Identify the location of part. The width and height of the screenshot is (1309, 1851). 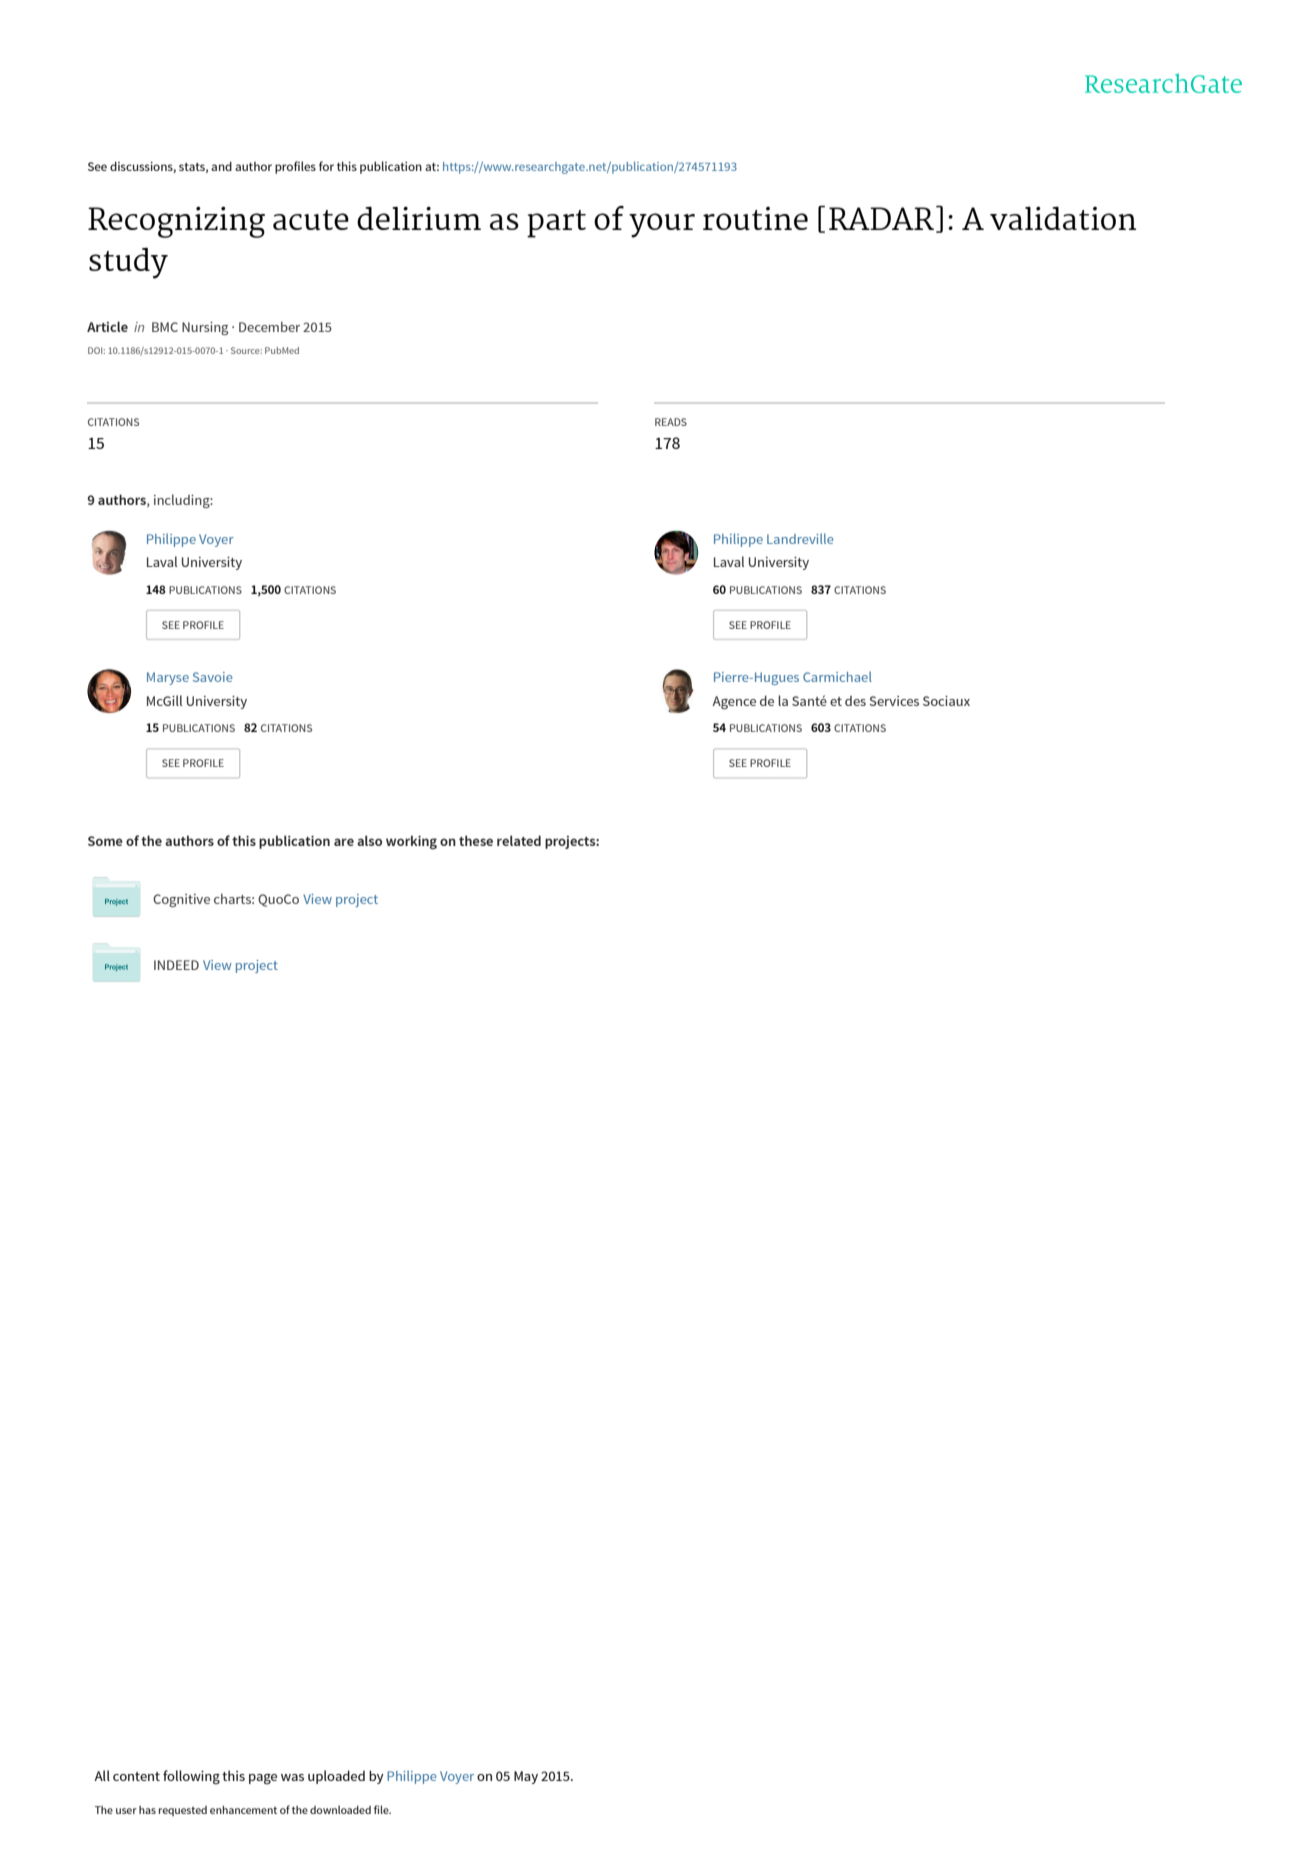
(556, 224).
